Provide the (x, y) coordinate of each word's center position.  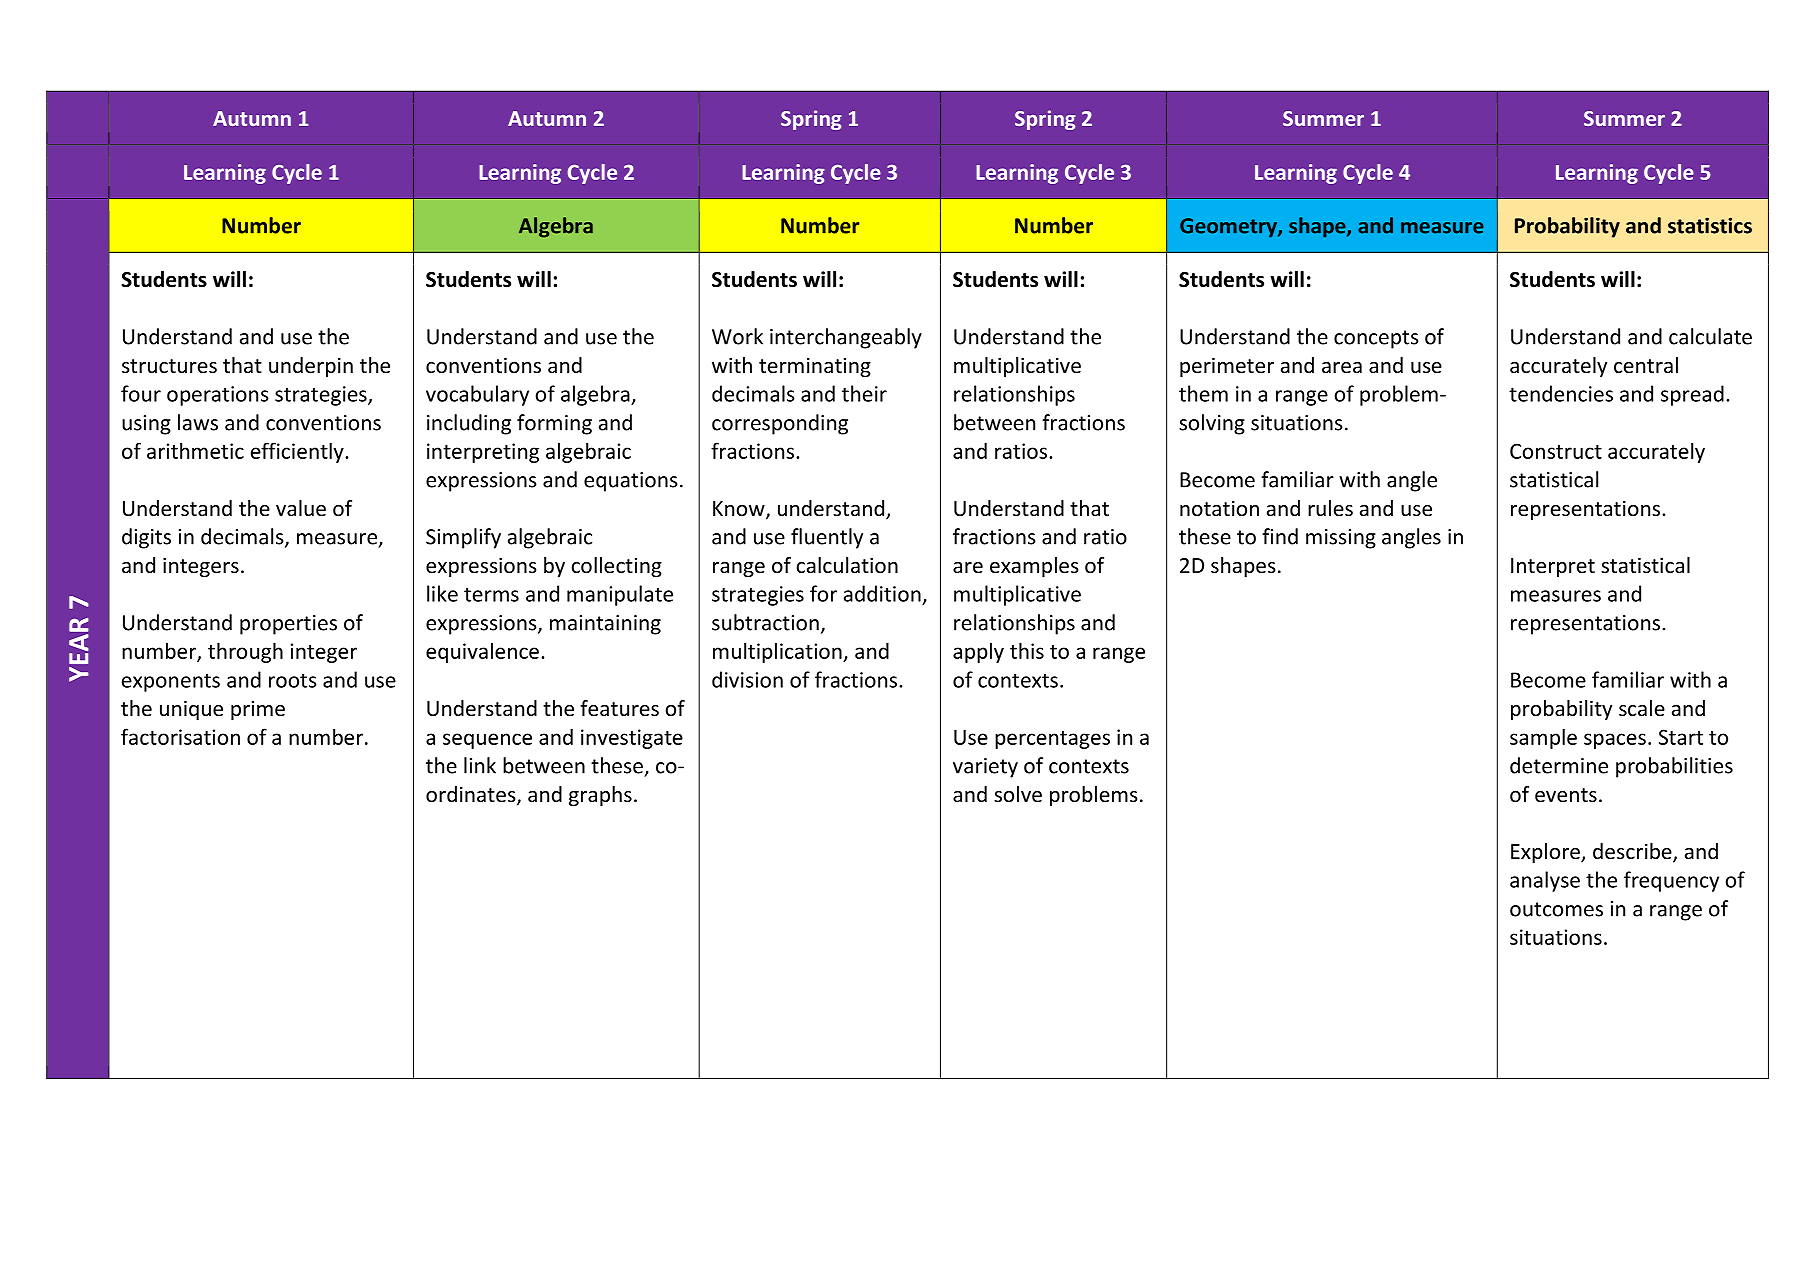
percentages (1052, 740)
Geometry (1229, 228)
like (442, 593)
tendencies (1561, 393)
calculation (847, 565)
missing (1341, 539)
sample (1543, 738)
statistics (1710, 225)
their (864, 393)
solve (1018, 794)
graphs (600, 796)
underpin (311, 367)
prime (258, 710)
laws (198, 422)
